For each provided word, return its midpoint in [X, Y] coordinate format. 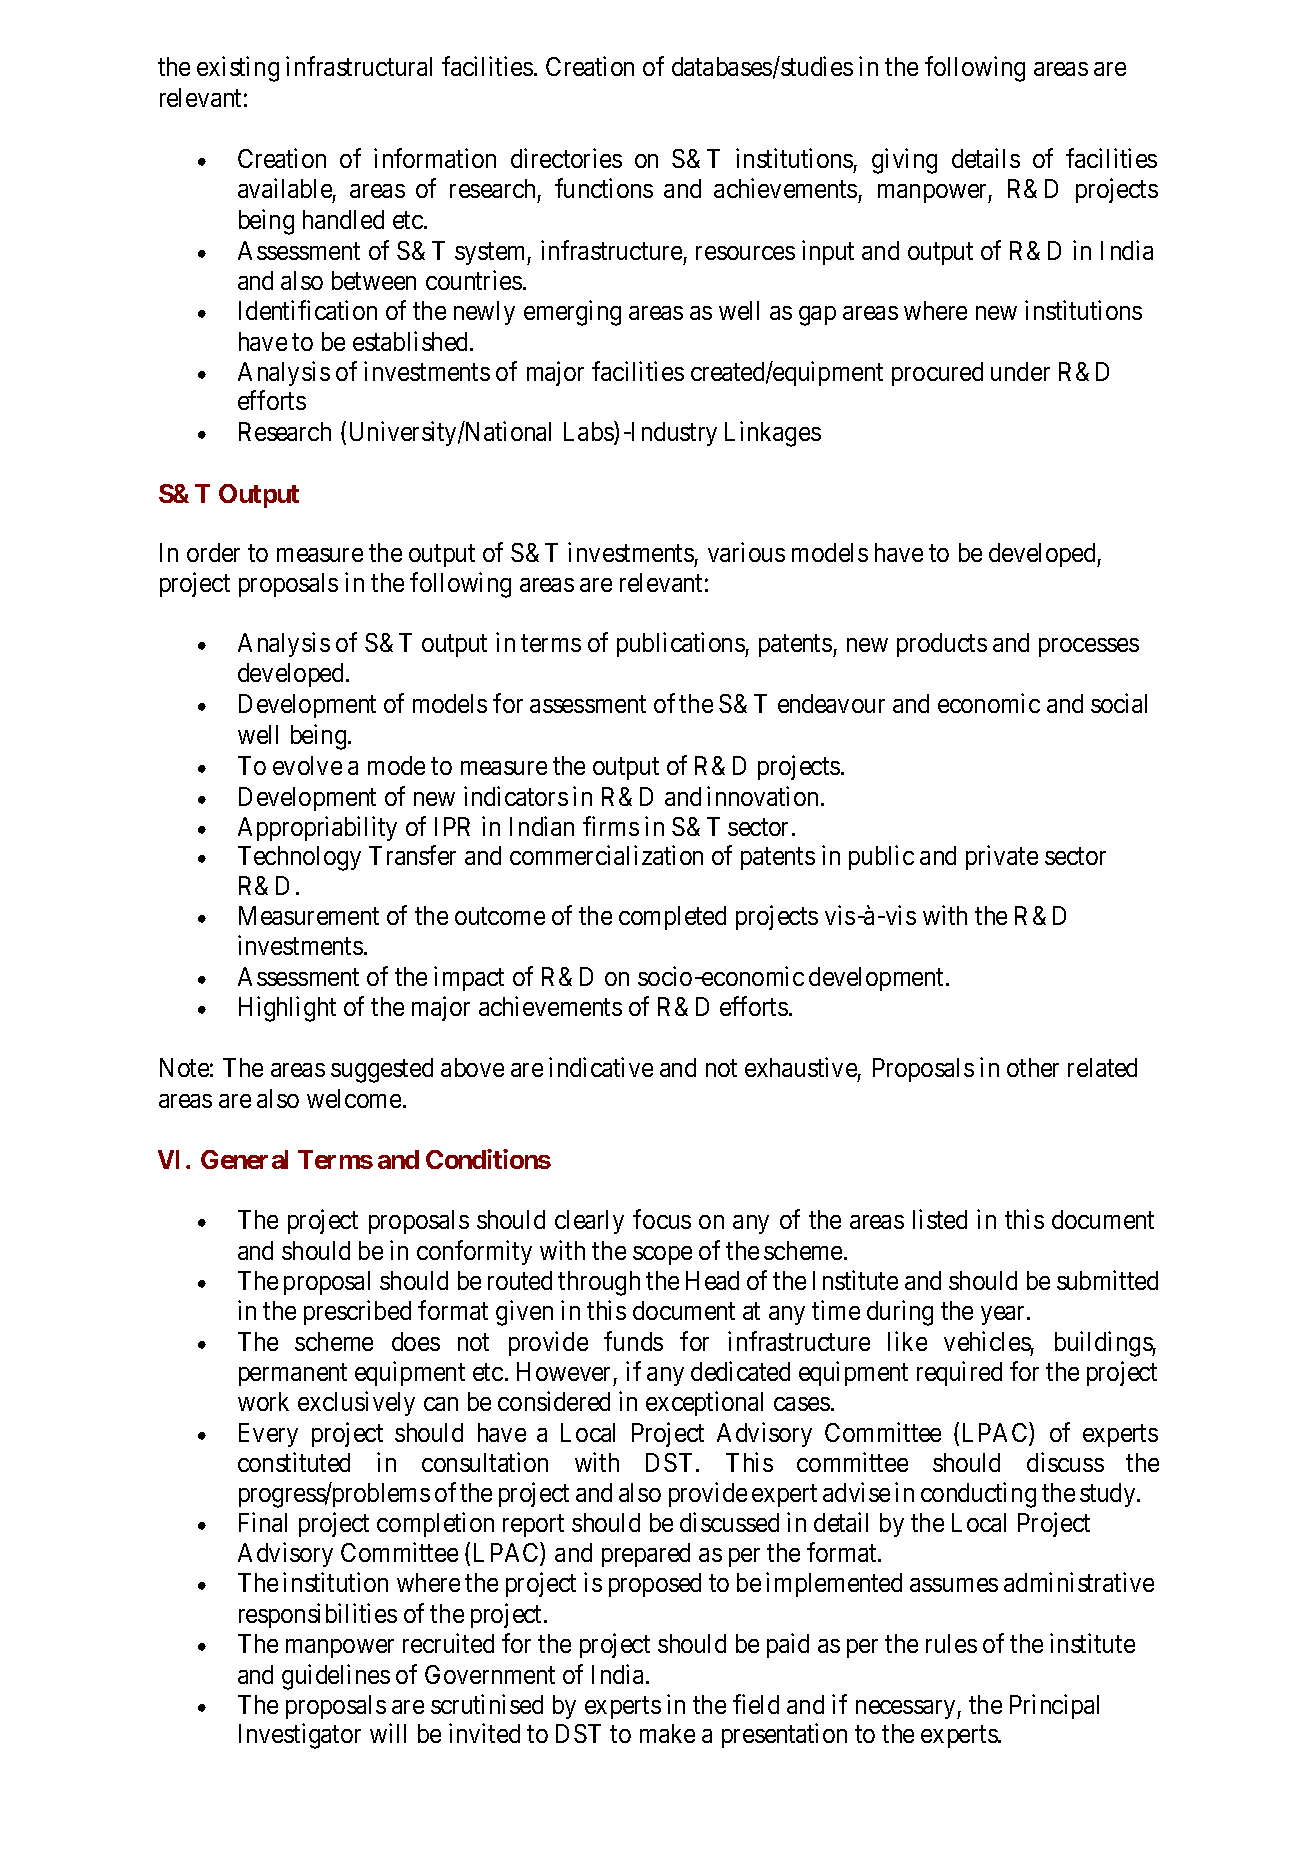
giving [904, 161]
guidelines [336, 1677]
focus [662, 1219]
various [746, 552]
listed [940, 1219]
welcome [354, 1098]
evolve [307, 765]
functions [604, 188]
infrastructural [359, 66]
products [942, 645]
